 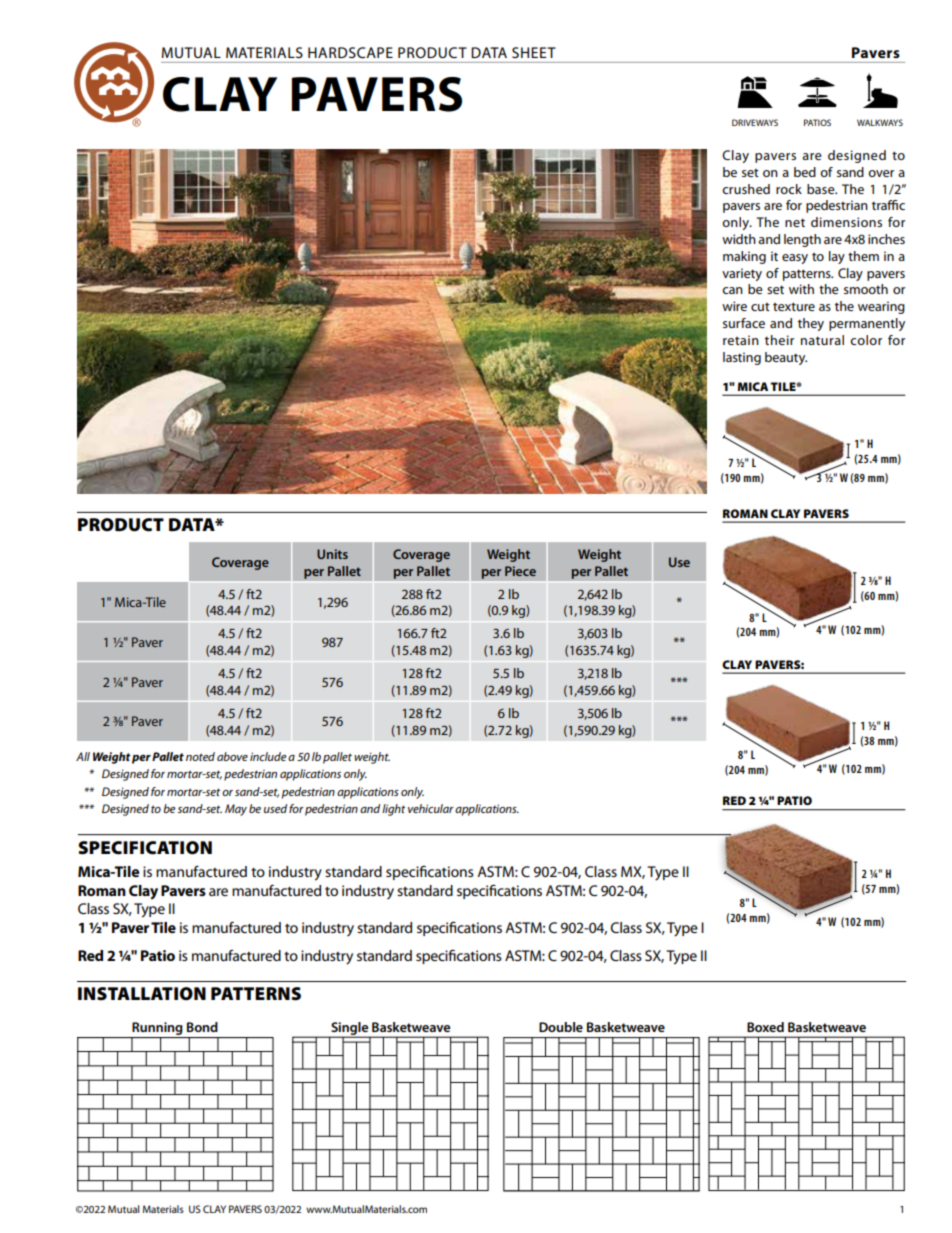 I want to click on Bond, so click(x=202, y=1027).
